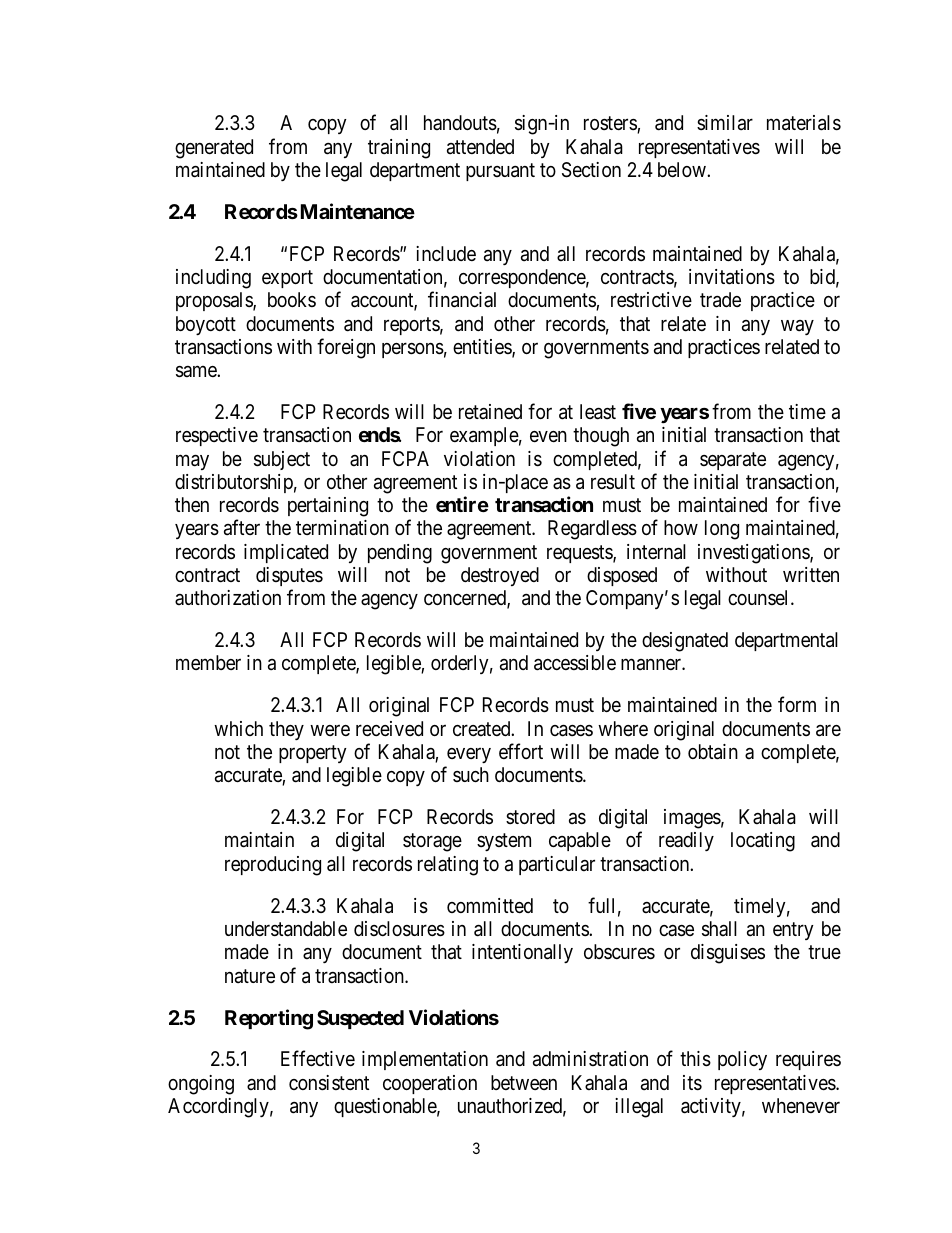 The image size is (952, 1233). Describe the element at coordinates (313, 754) in the screenshot. I see `property` at that location.
